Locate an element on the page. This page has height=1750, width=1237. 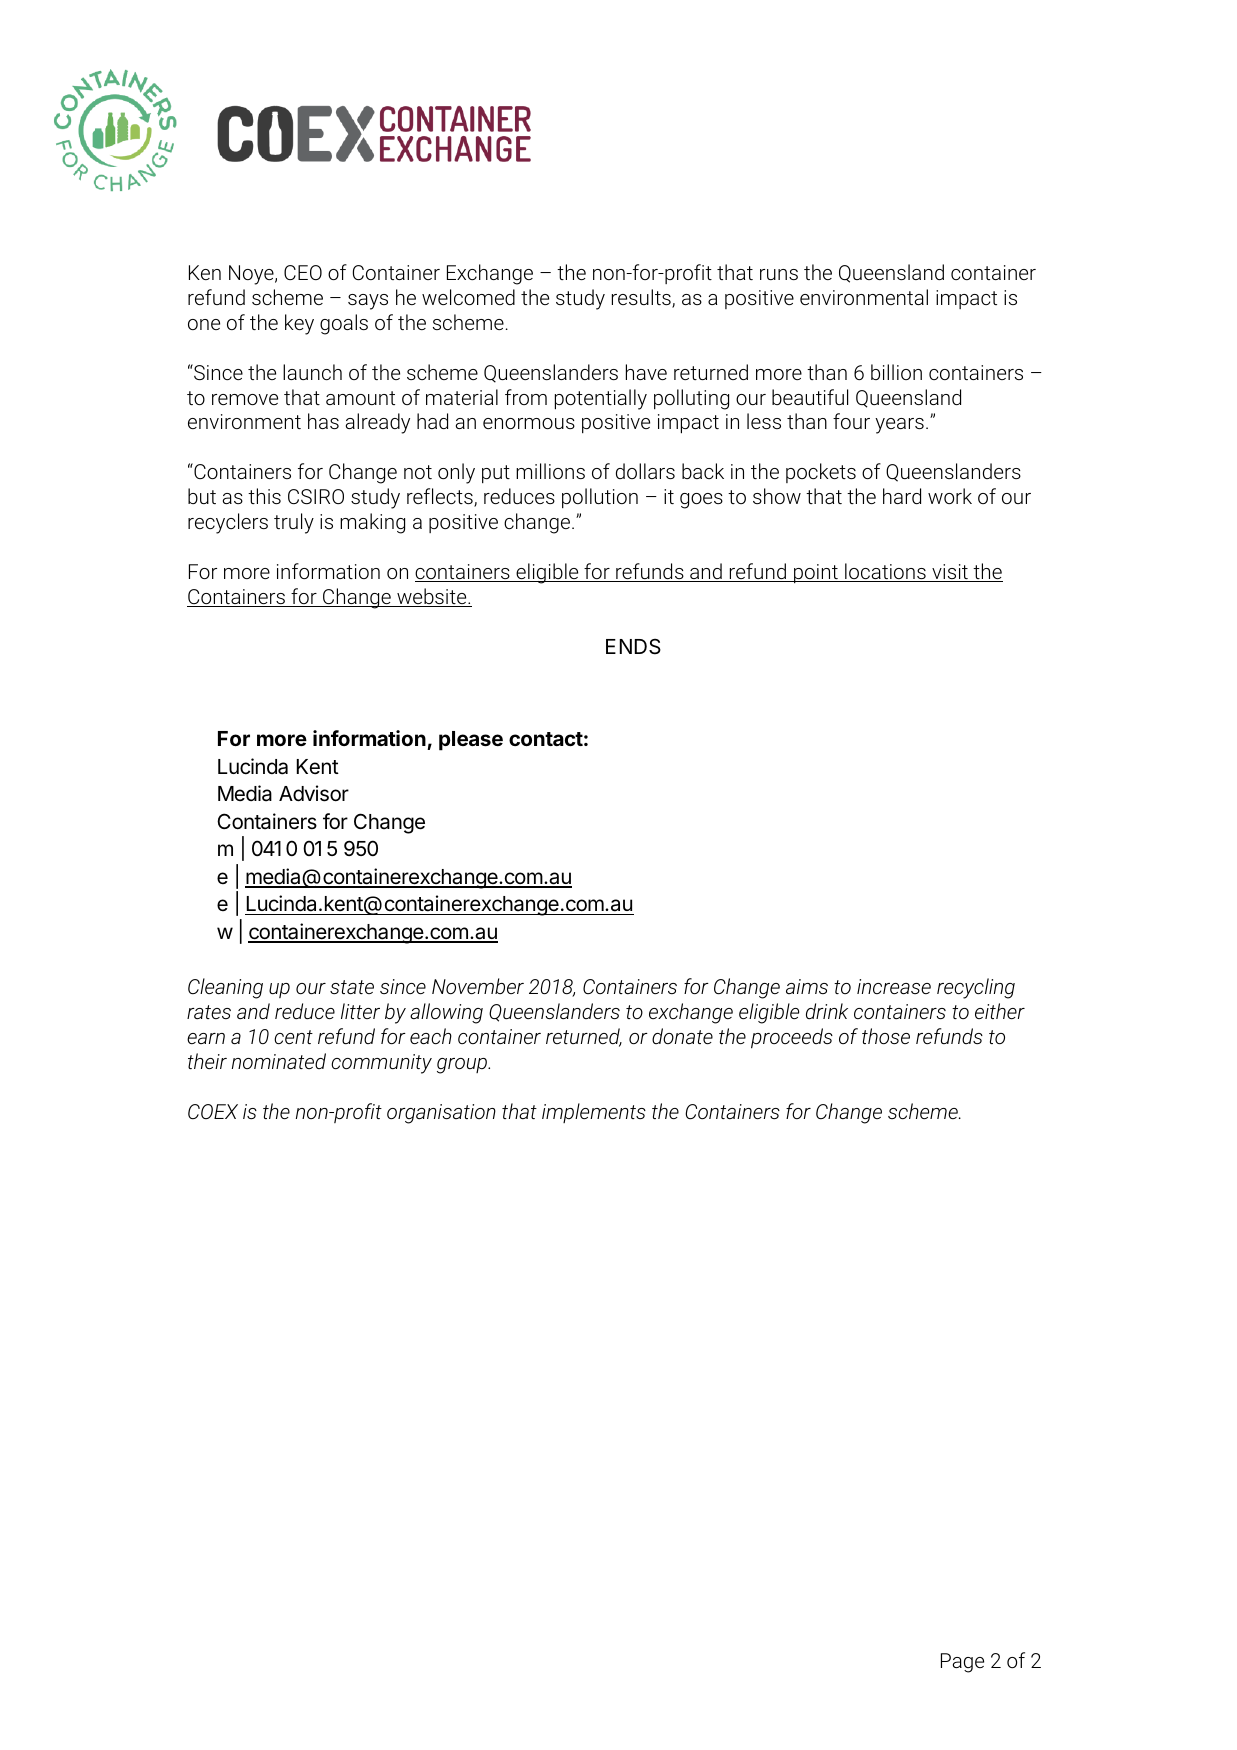
Page is located at coordinates (962, 1663).
